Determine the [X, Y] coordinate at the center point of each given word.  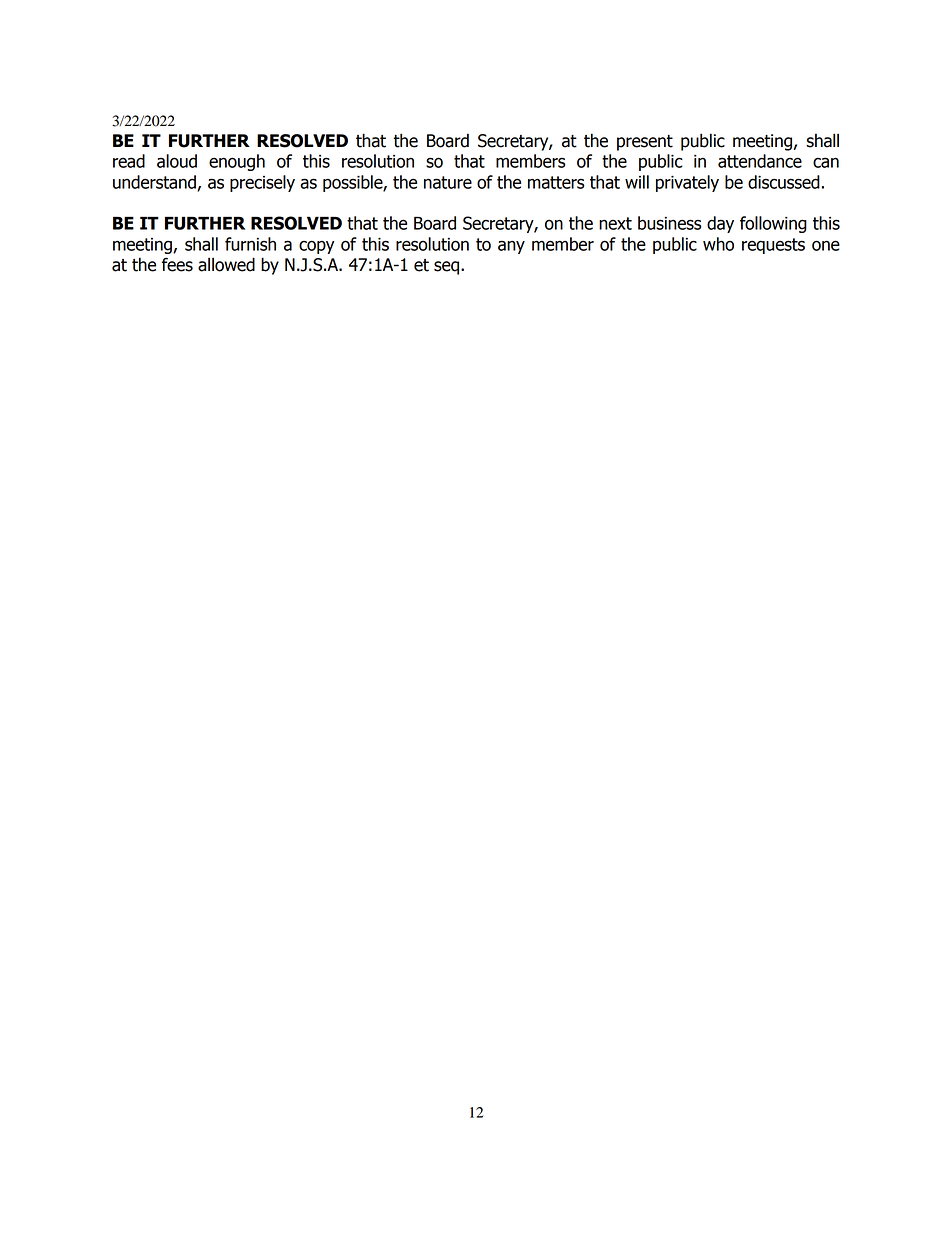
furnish [250, 244]
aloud [177, 161]
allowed [226, 264]
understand [155, 183]
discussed [784, 182]
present [645, 143]
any [511, 247]
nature [448, 182]
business [670, 223]
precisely [262, 183]
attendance [760, 161]
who [718, 244]
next [615, 223]
